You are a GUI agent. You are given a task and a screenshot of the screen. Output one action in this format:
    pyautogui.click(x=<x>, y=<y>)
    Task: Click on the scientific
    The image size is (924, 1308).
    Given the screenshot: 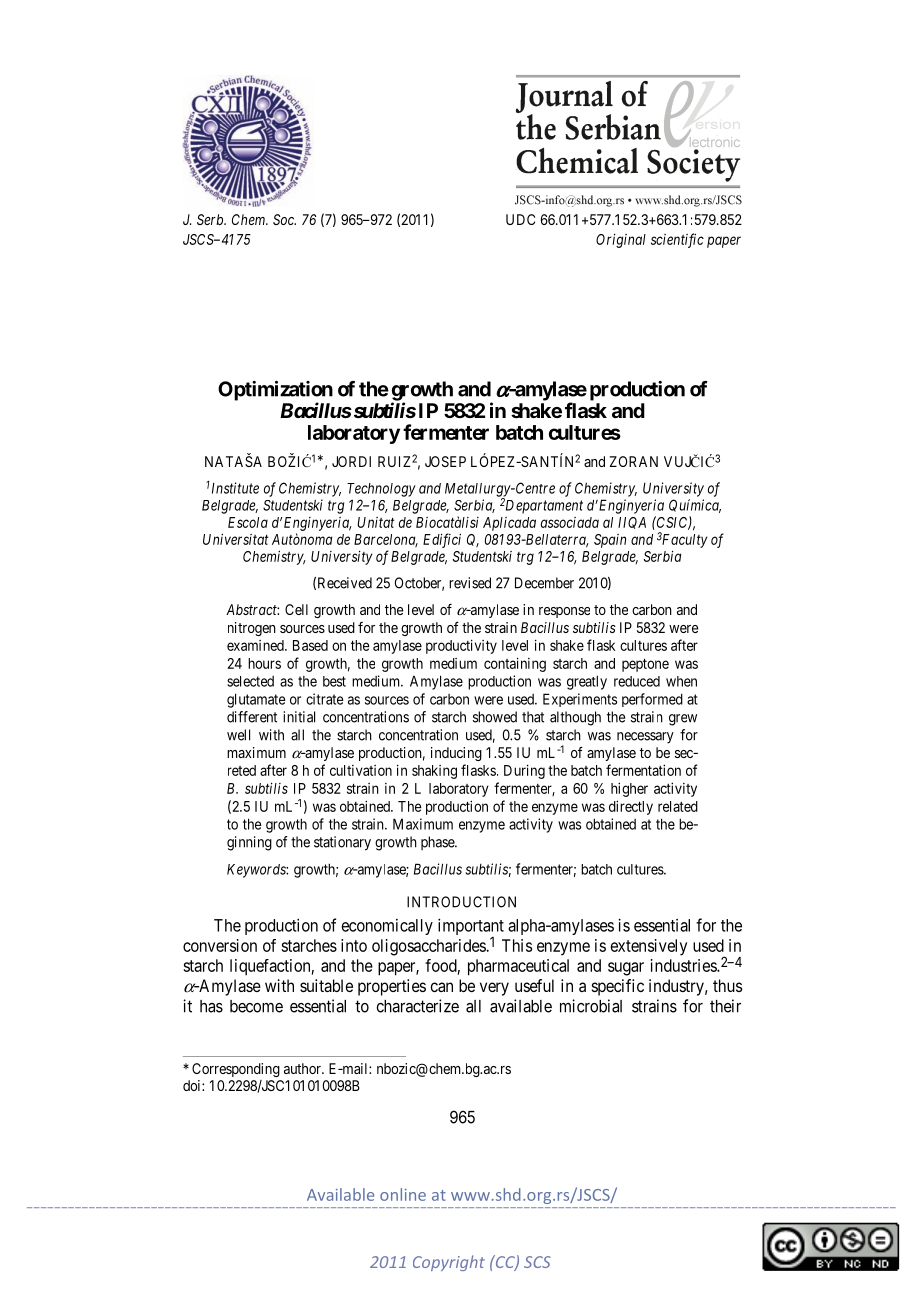 What is the action you would take?
    pyautogui.click(x=677, y=240)
